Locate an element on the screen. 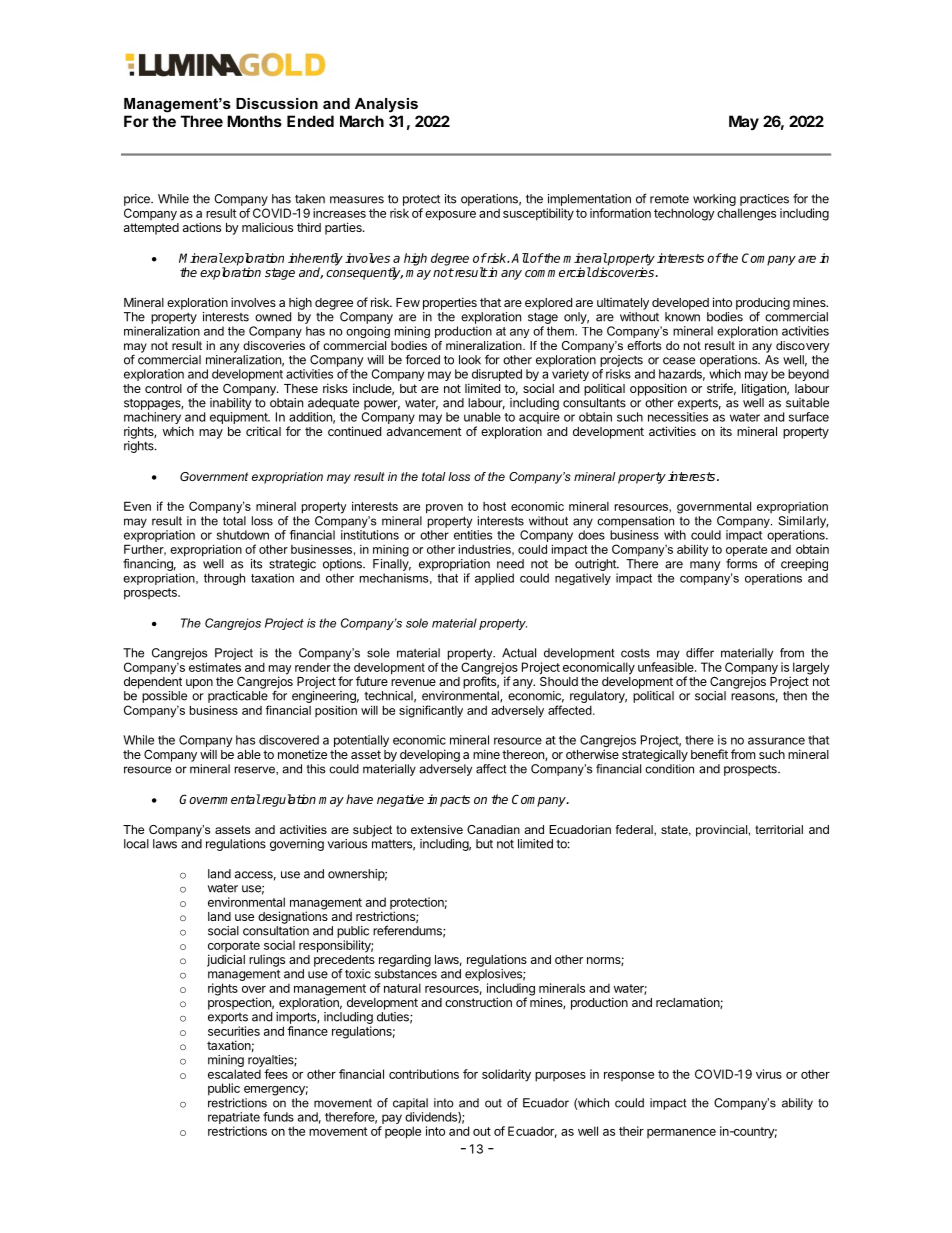 This screenshot has width=952, height=1233. Three is located at coordinates (202, 121).
